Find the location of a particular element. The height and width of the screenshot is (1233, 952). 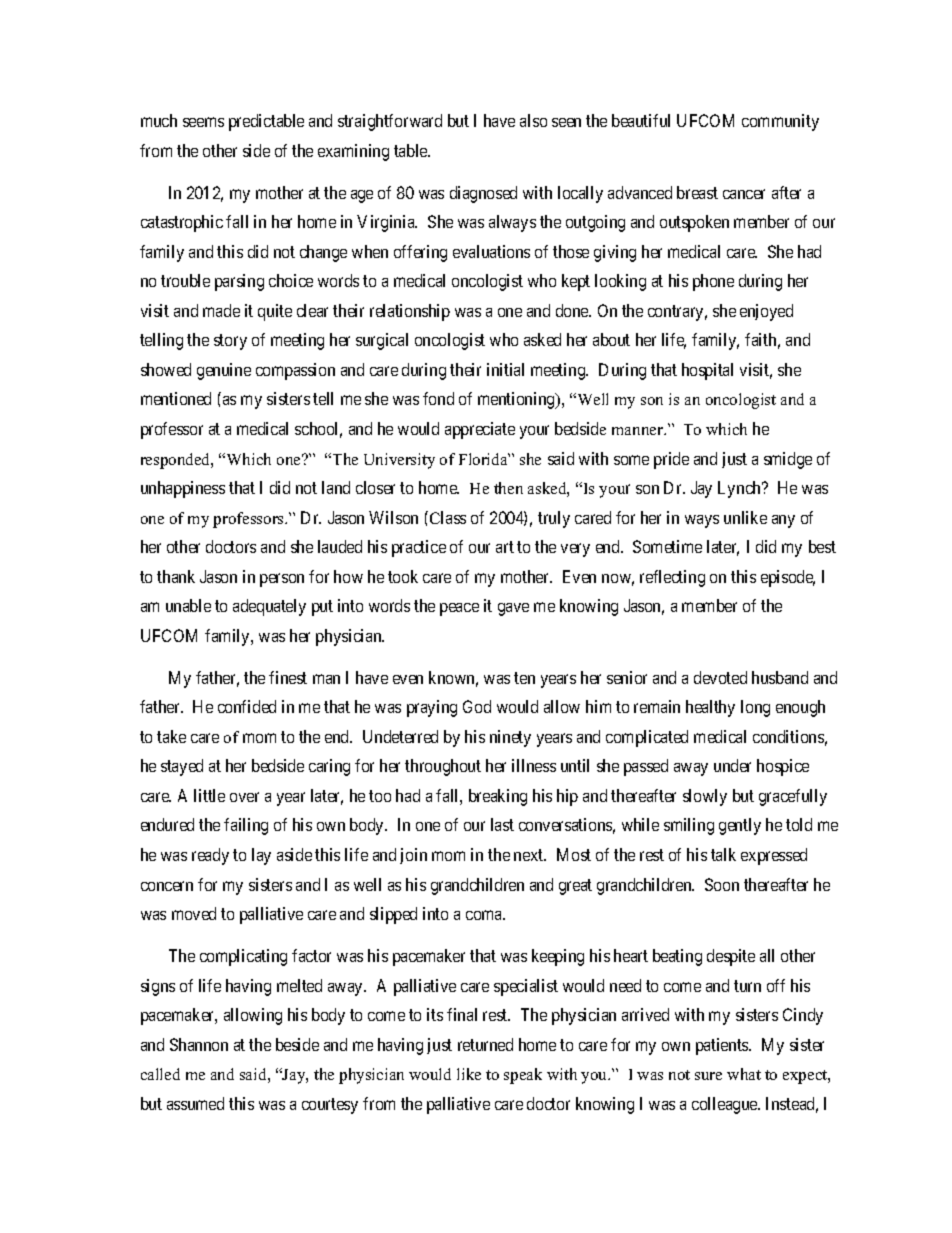

seems is located at coordinates (203, 122).
